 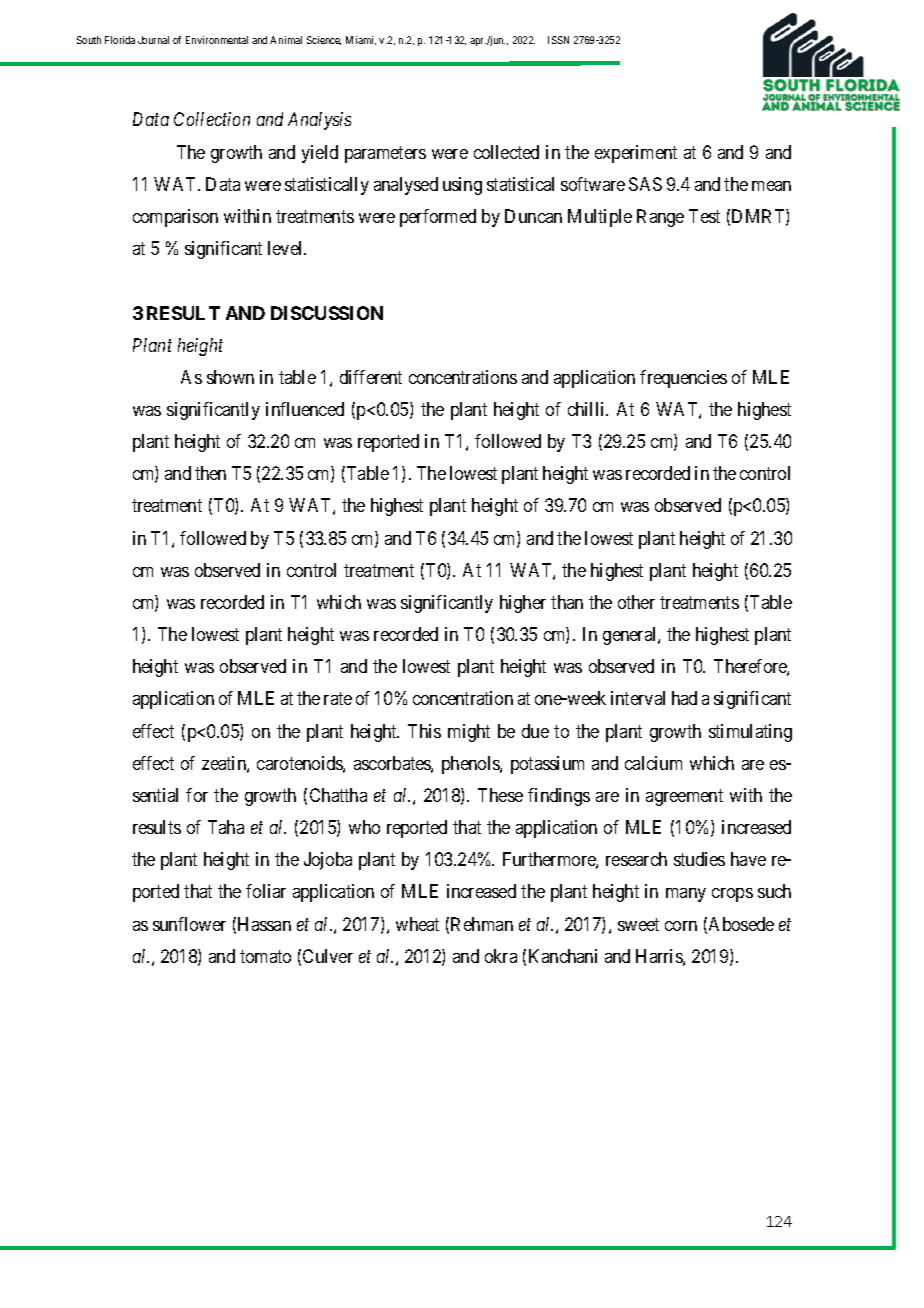 What do you see at coordinates (683, 379) in the page?
I see `frequencies` at bounding box center [683, 379].
